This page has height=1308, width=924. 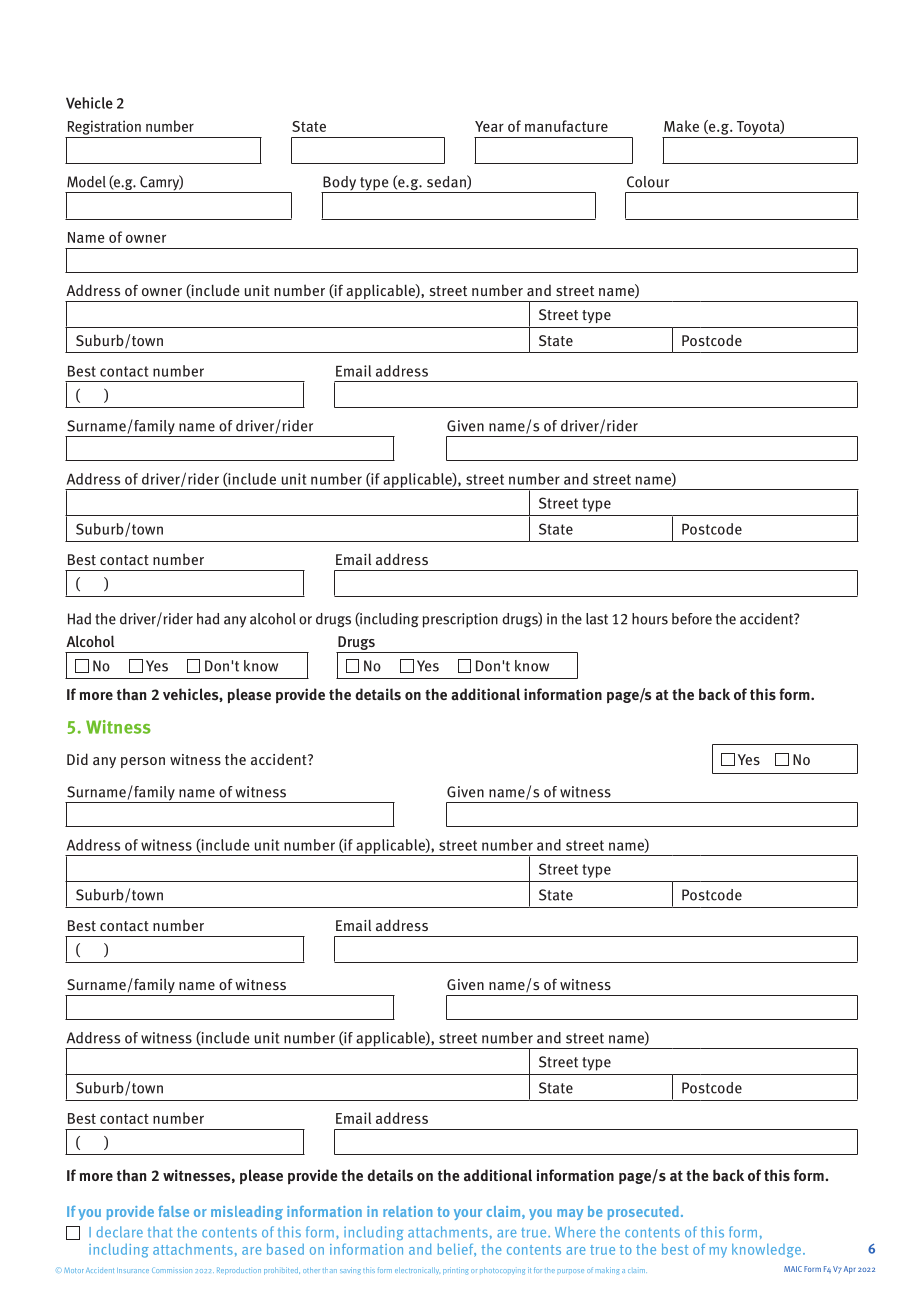 What do you see at coordinates (643, 1213) in the page?
I see `prosecuted` at bounding box center [643, 1213].
